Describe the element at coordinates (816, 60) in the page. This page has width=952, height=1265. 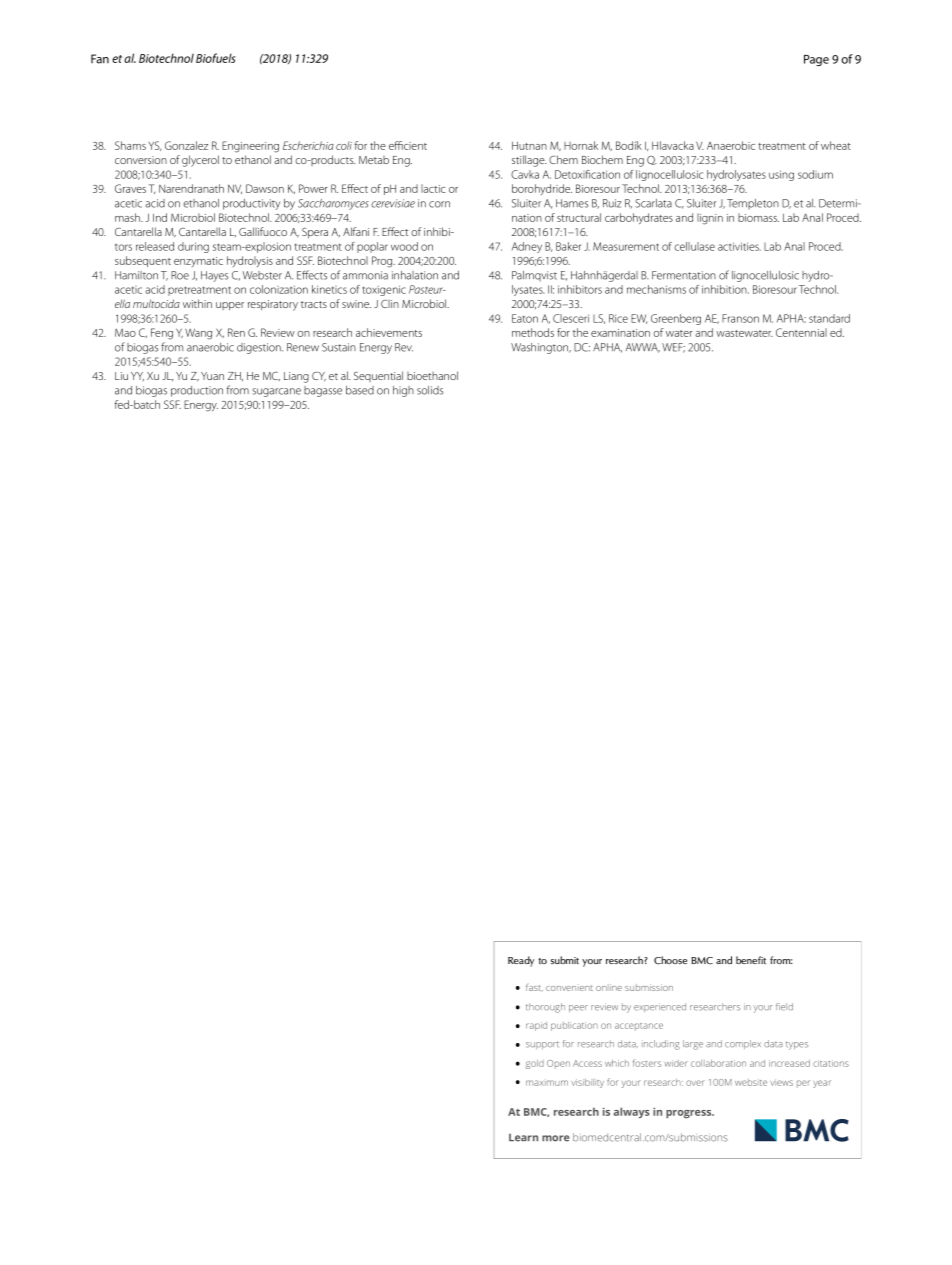
I see `Page` at that location.
